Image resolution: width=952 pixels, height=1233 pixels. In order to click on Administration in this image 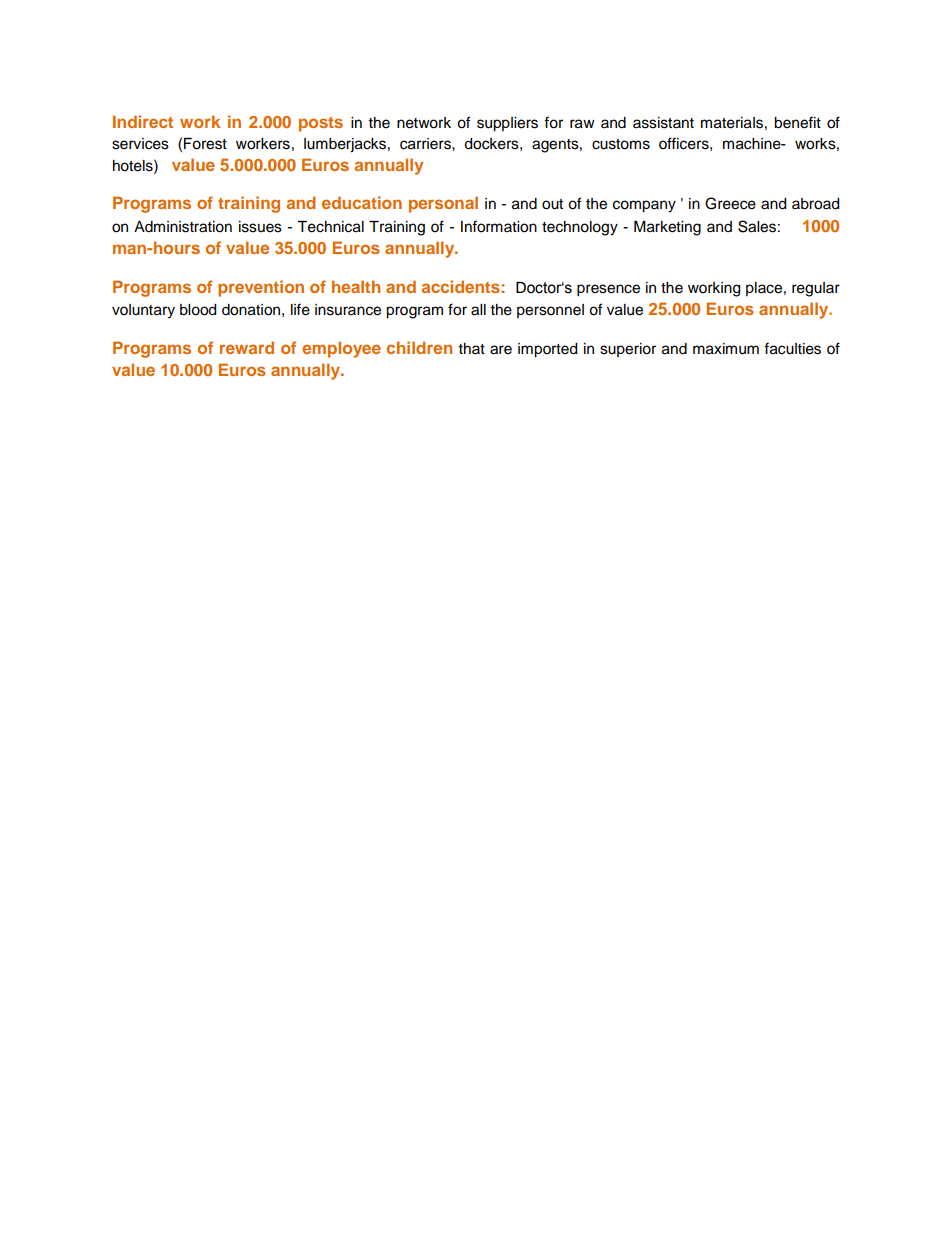, I will do `click(183, 227)`.
